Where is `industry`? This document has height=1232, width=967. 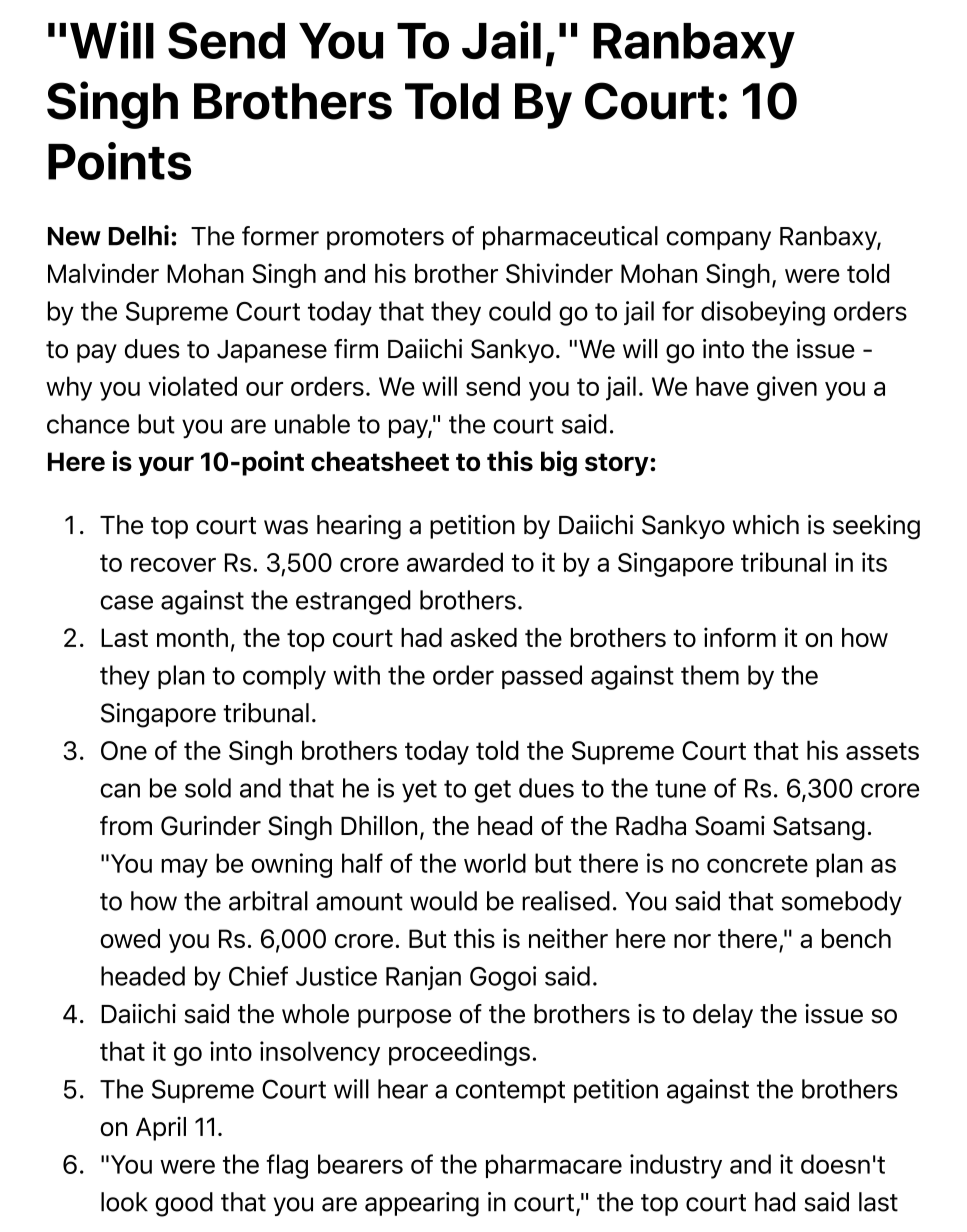 industry is located at coordinates (676, 1166).
